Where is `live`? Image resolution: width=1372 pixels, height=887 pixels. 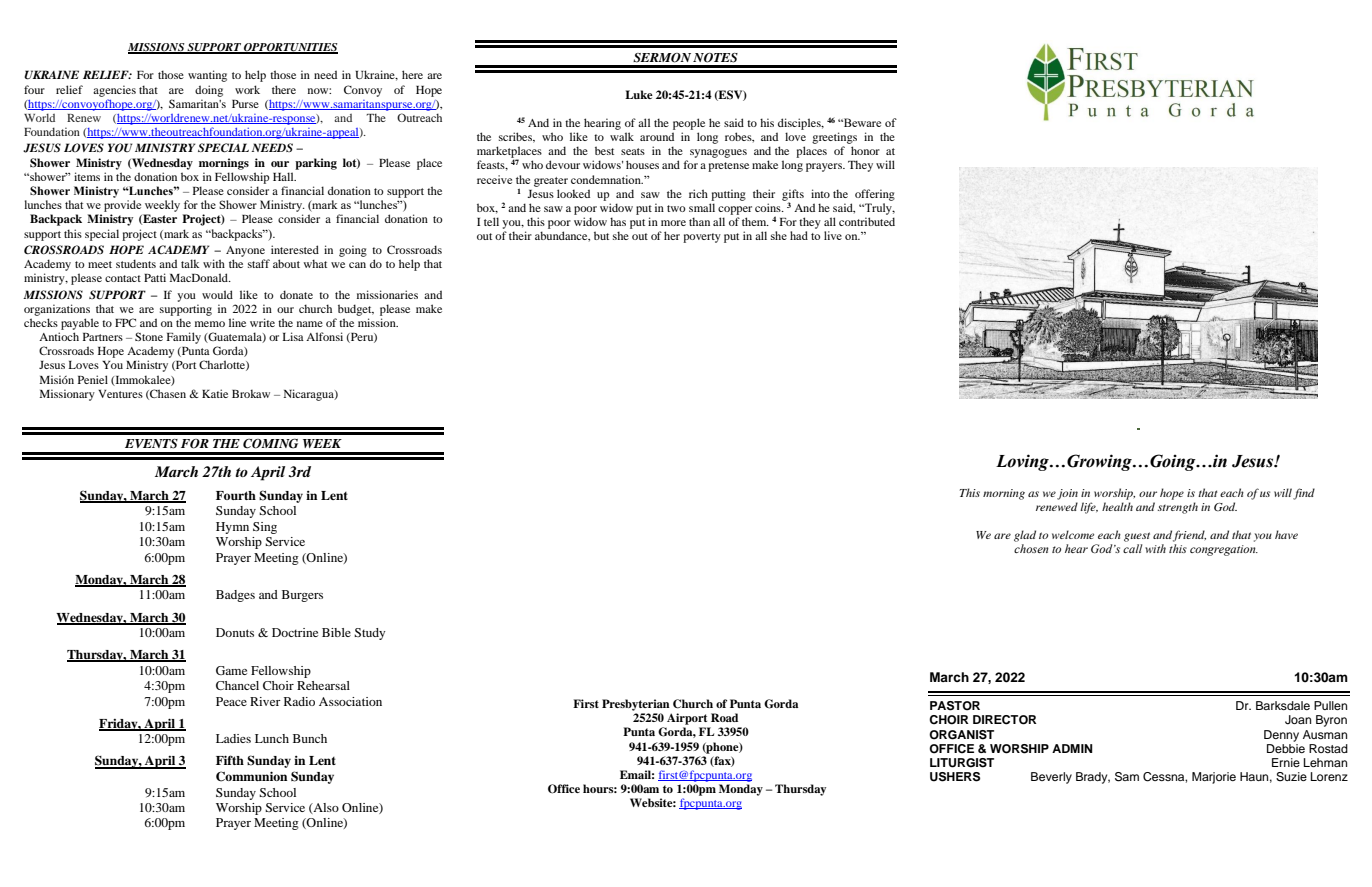
live is located at coordinates (833, 235).
